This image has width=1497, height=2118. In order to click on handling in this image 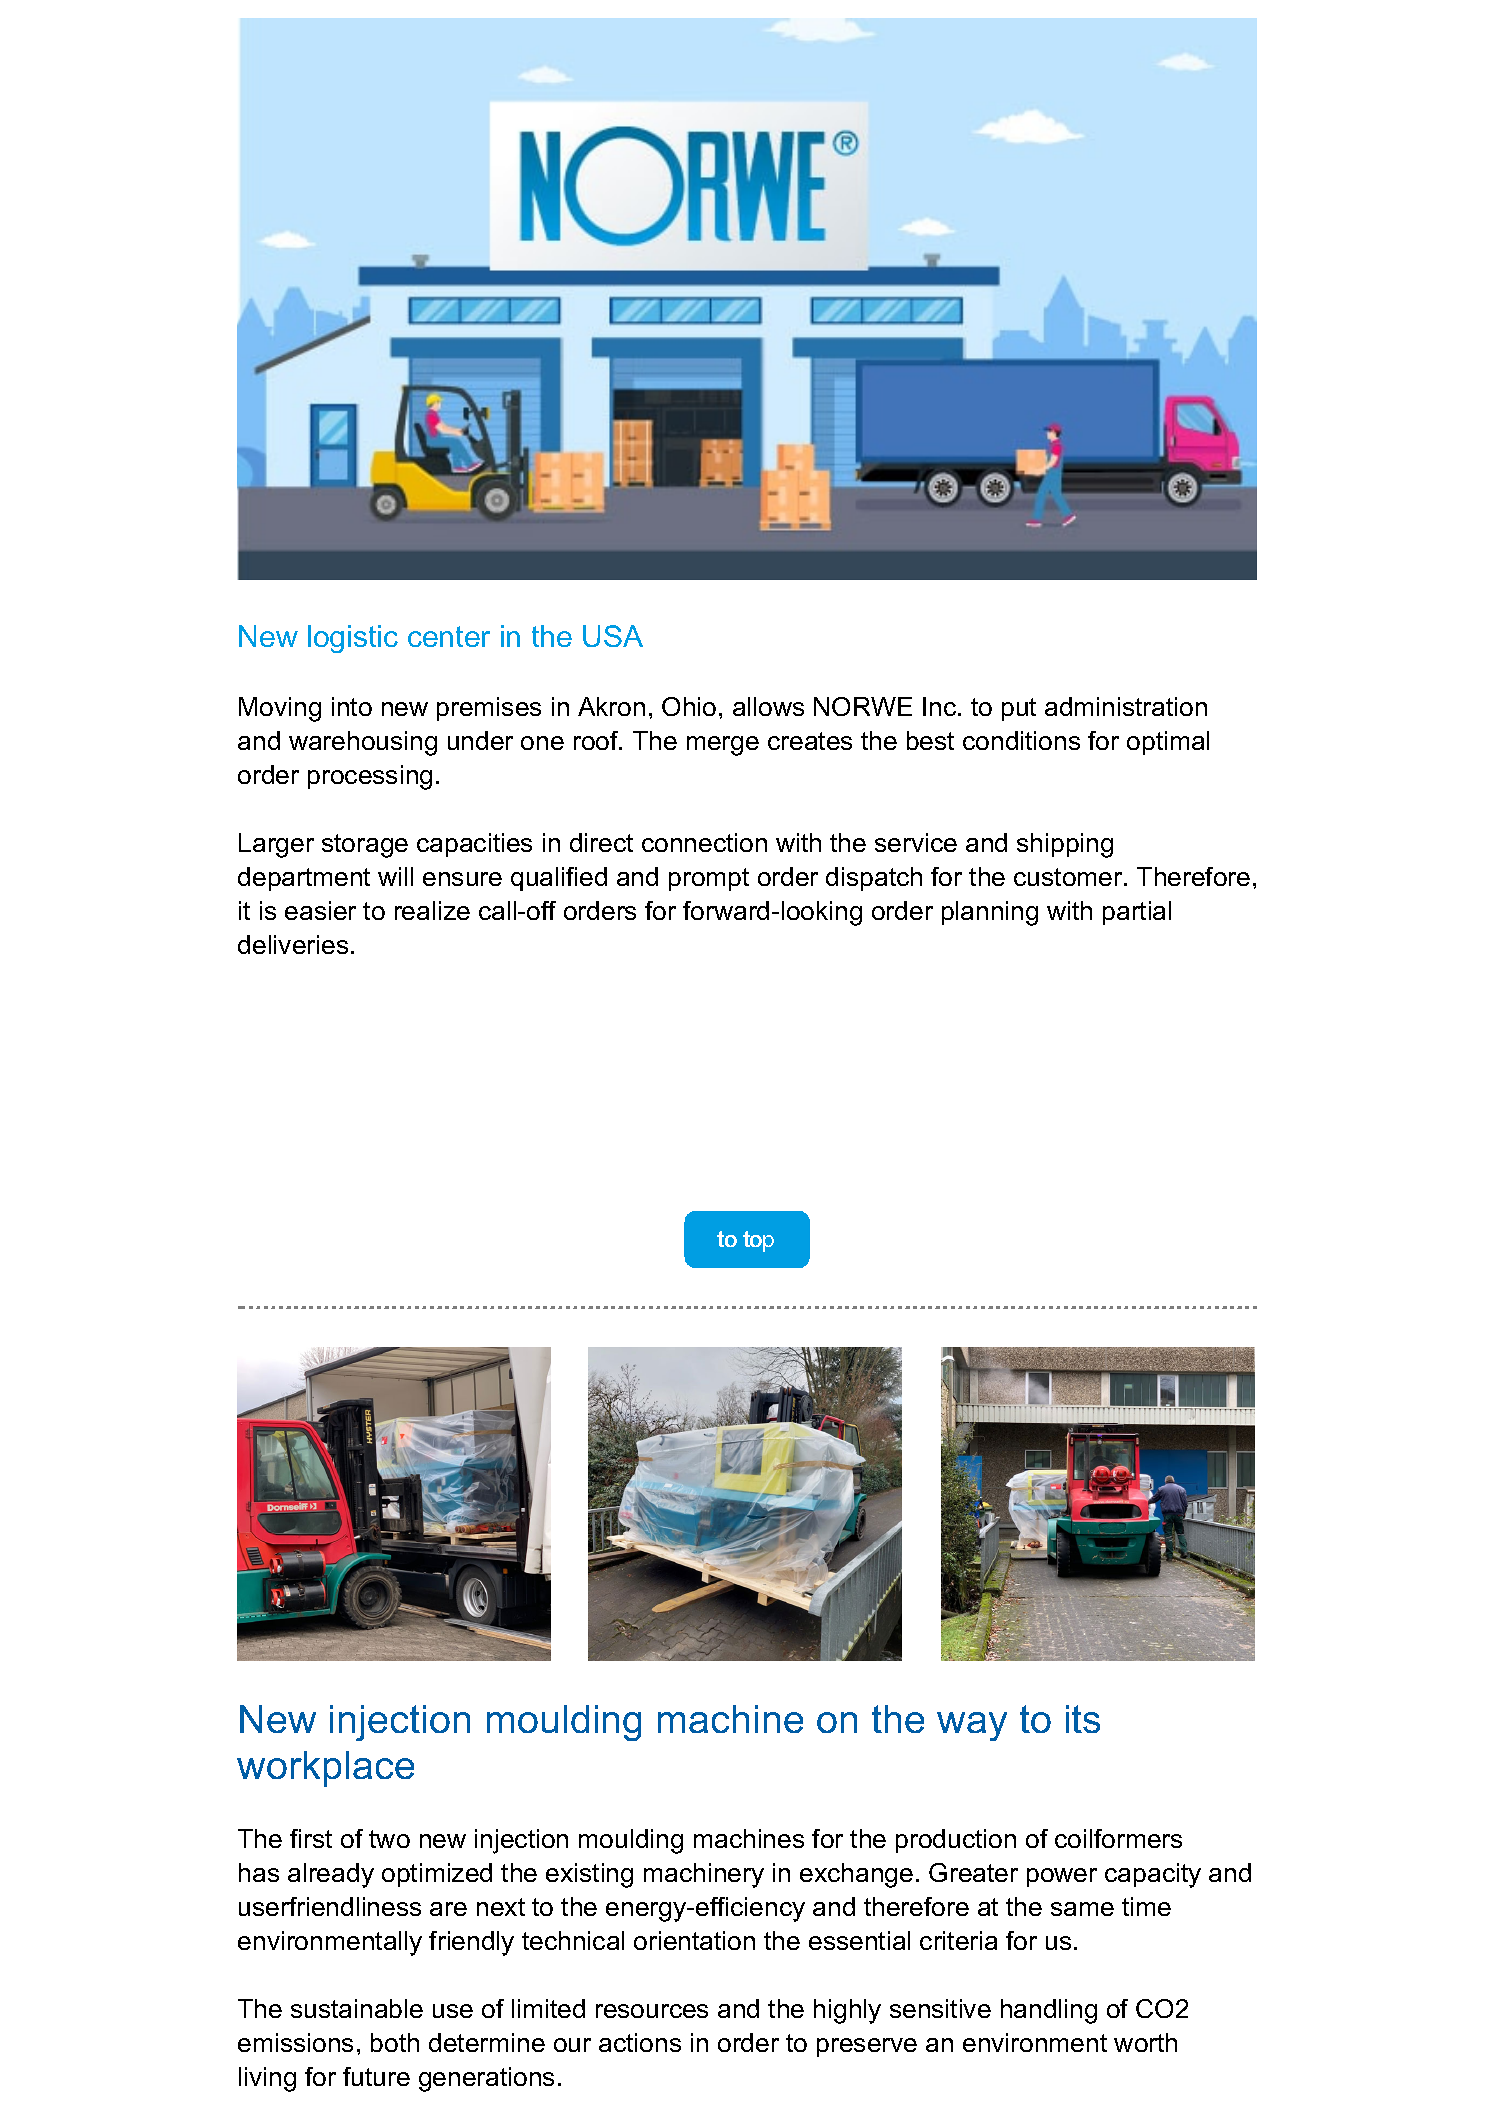, I will do `click(1049, 2011)`.
